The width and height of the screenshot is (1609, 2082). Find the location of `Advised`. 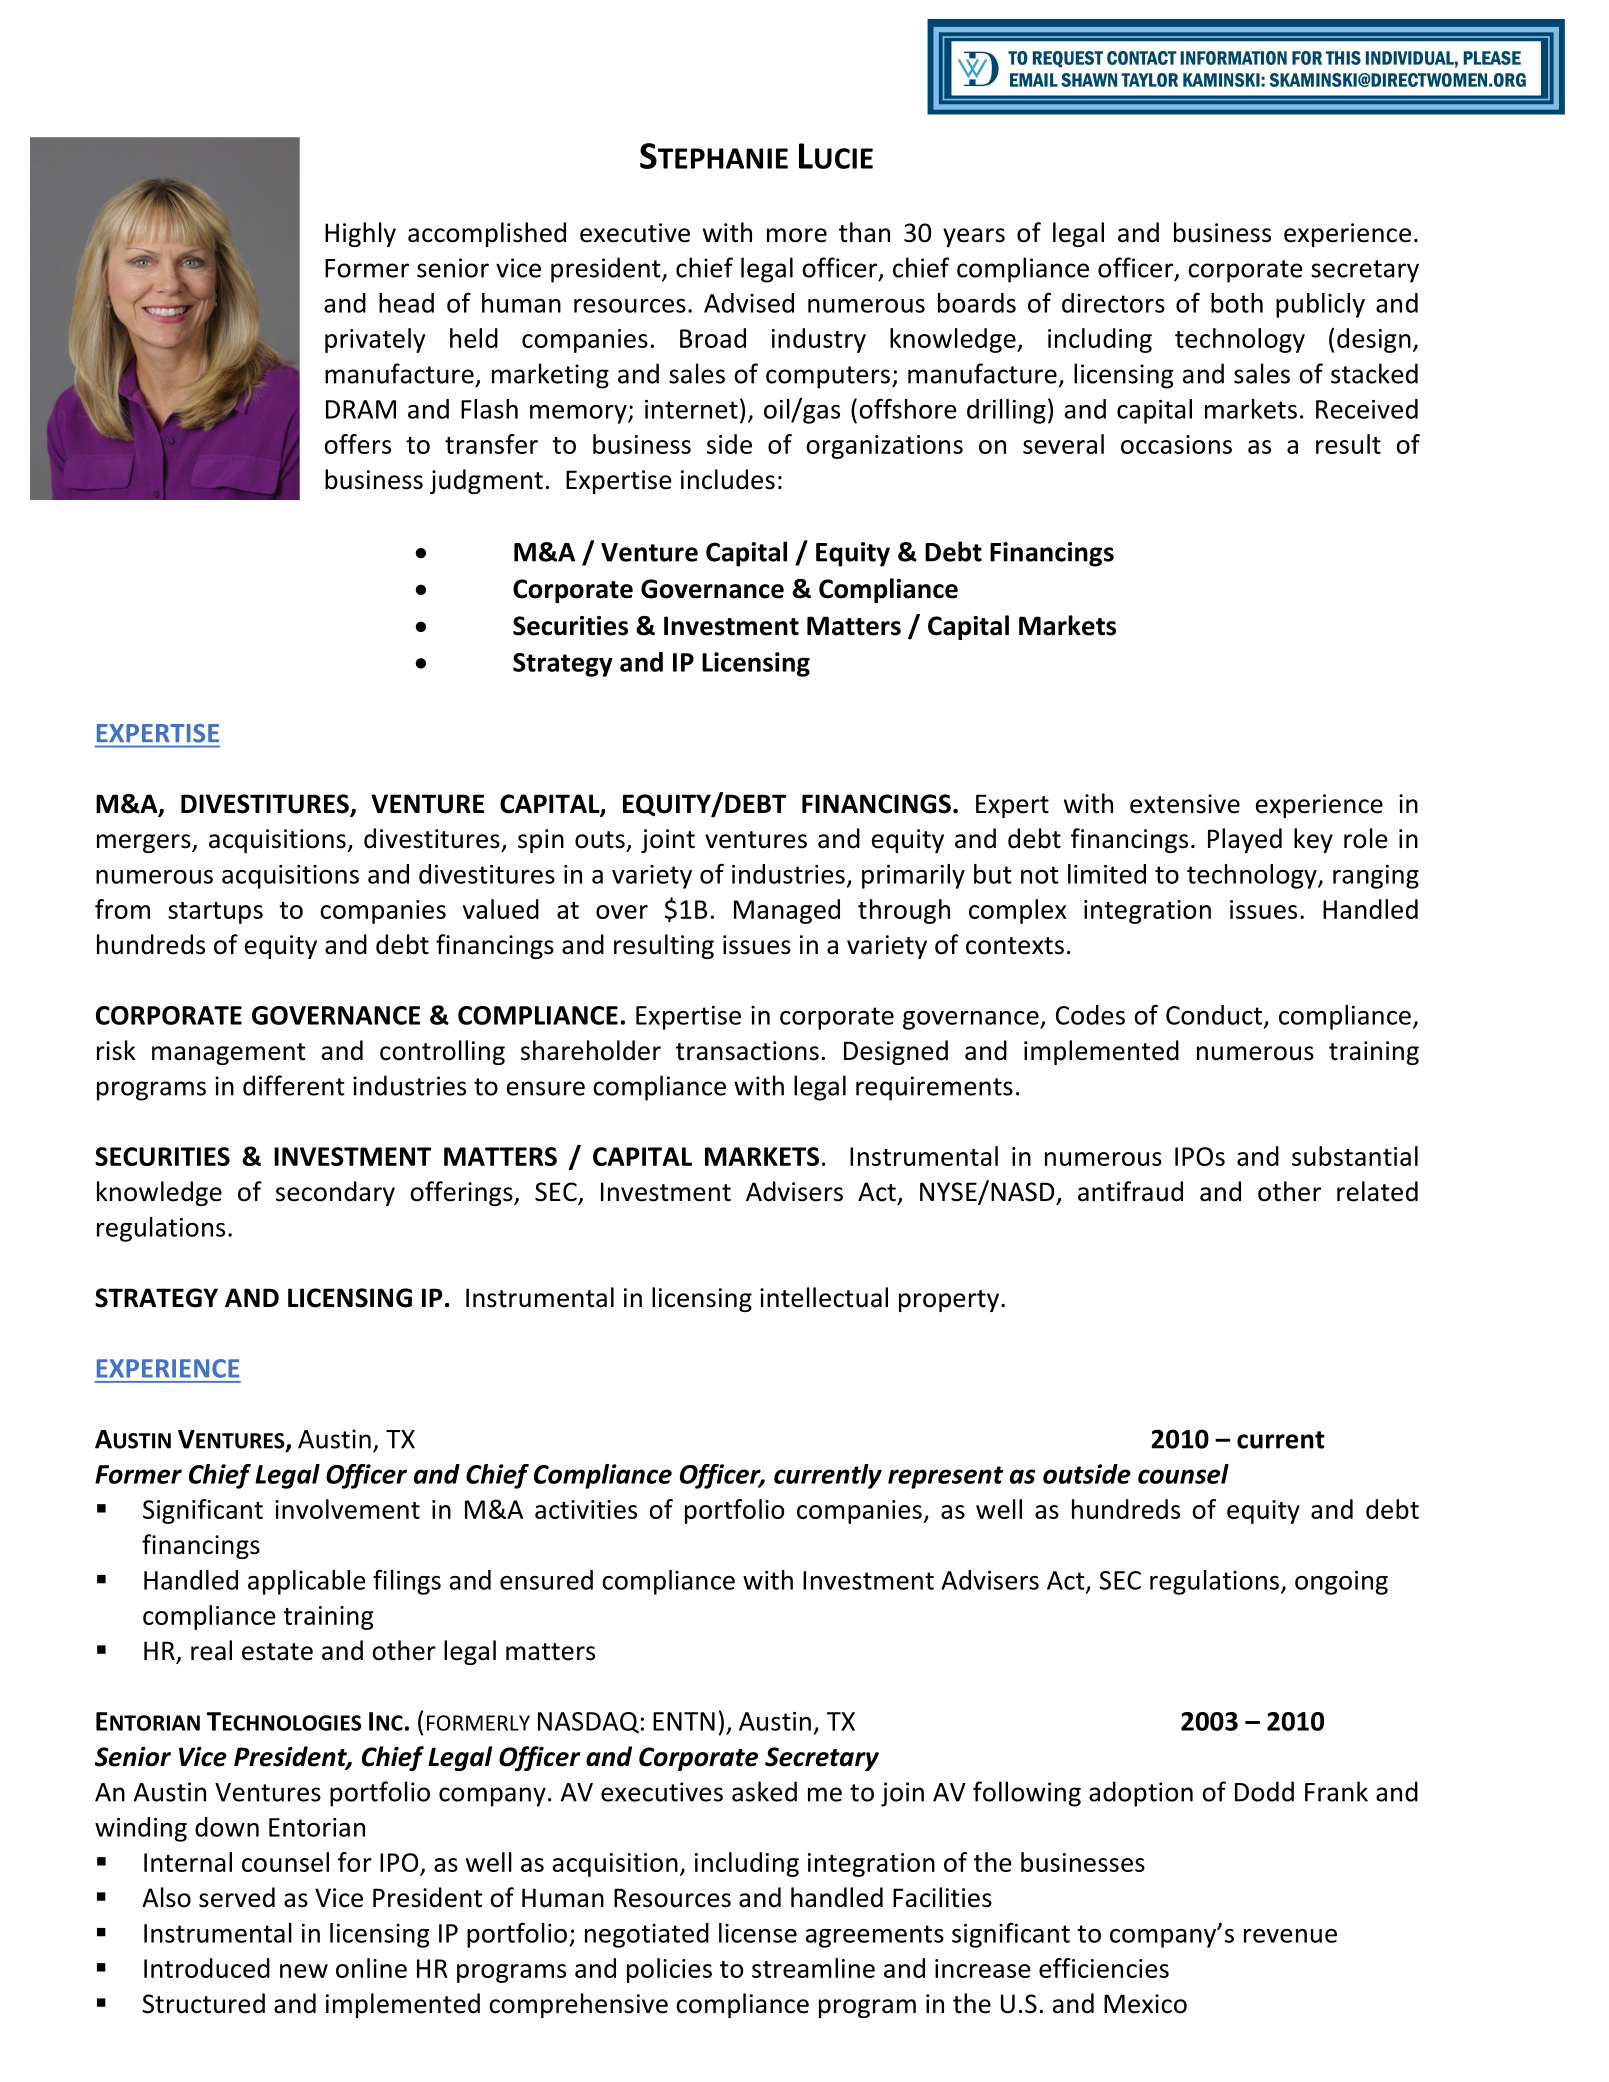

Advised is located at coordinates (749, 303).
